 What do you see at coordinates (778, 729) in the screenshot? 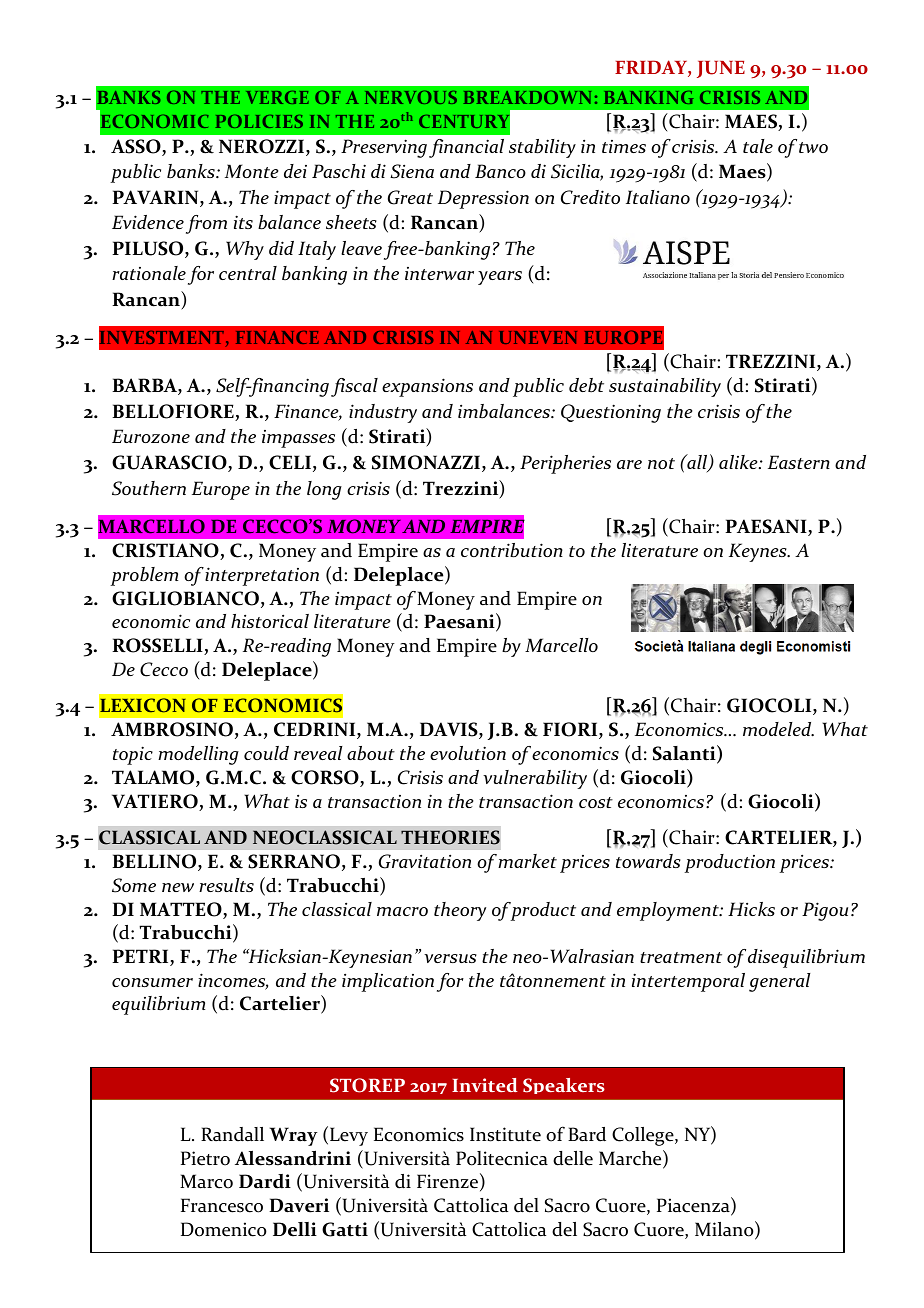
I see `modeled` at bounding box center [778, 729].
